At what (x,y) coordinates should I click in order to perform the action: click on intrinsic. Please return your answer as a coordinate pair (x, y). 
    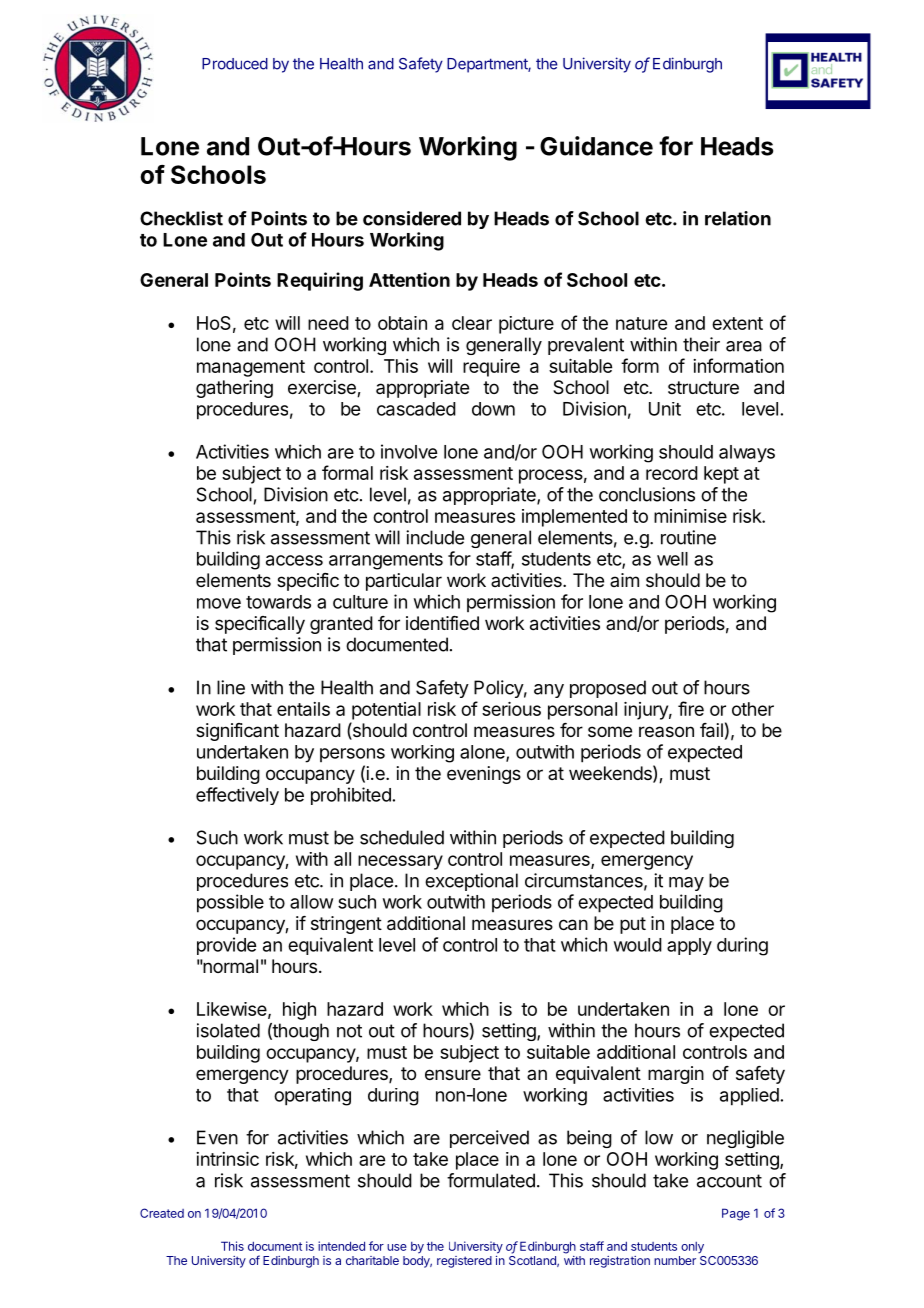
    Looking at the image, I should click on (227, 1159).
